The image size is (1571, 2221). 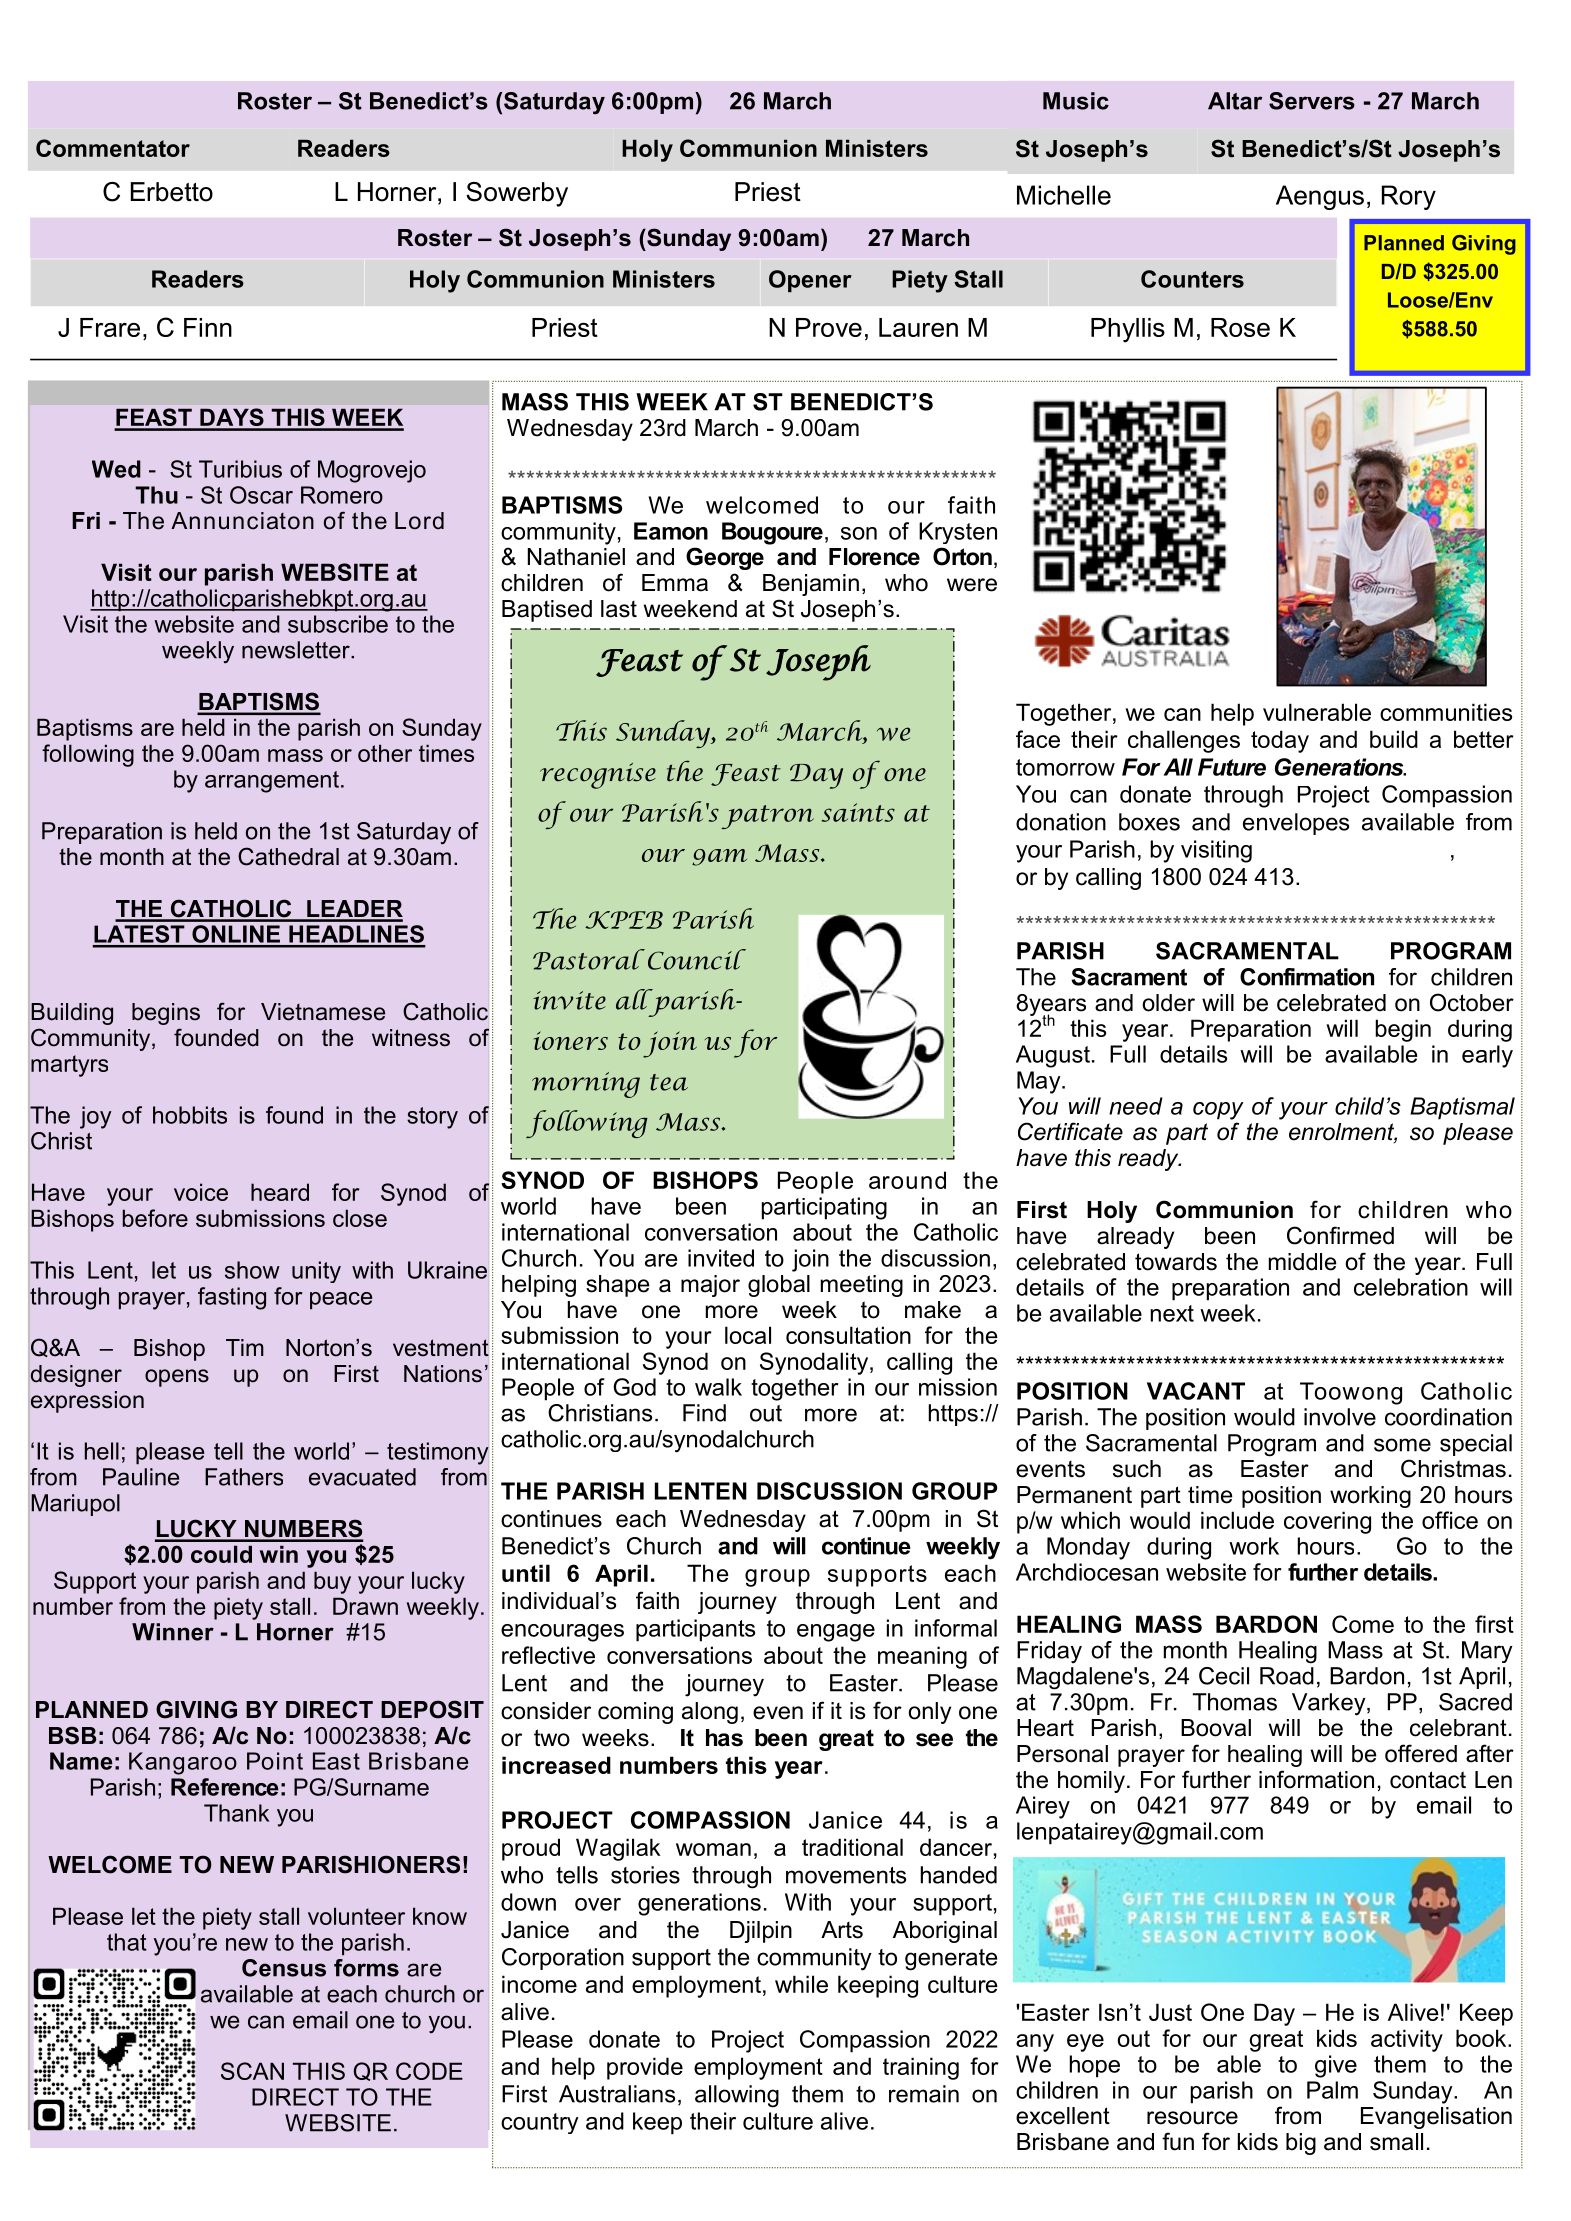 I want to click on Opener, so click(x=810, y=281).
